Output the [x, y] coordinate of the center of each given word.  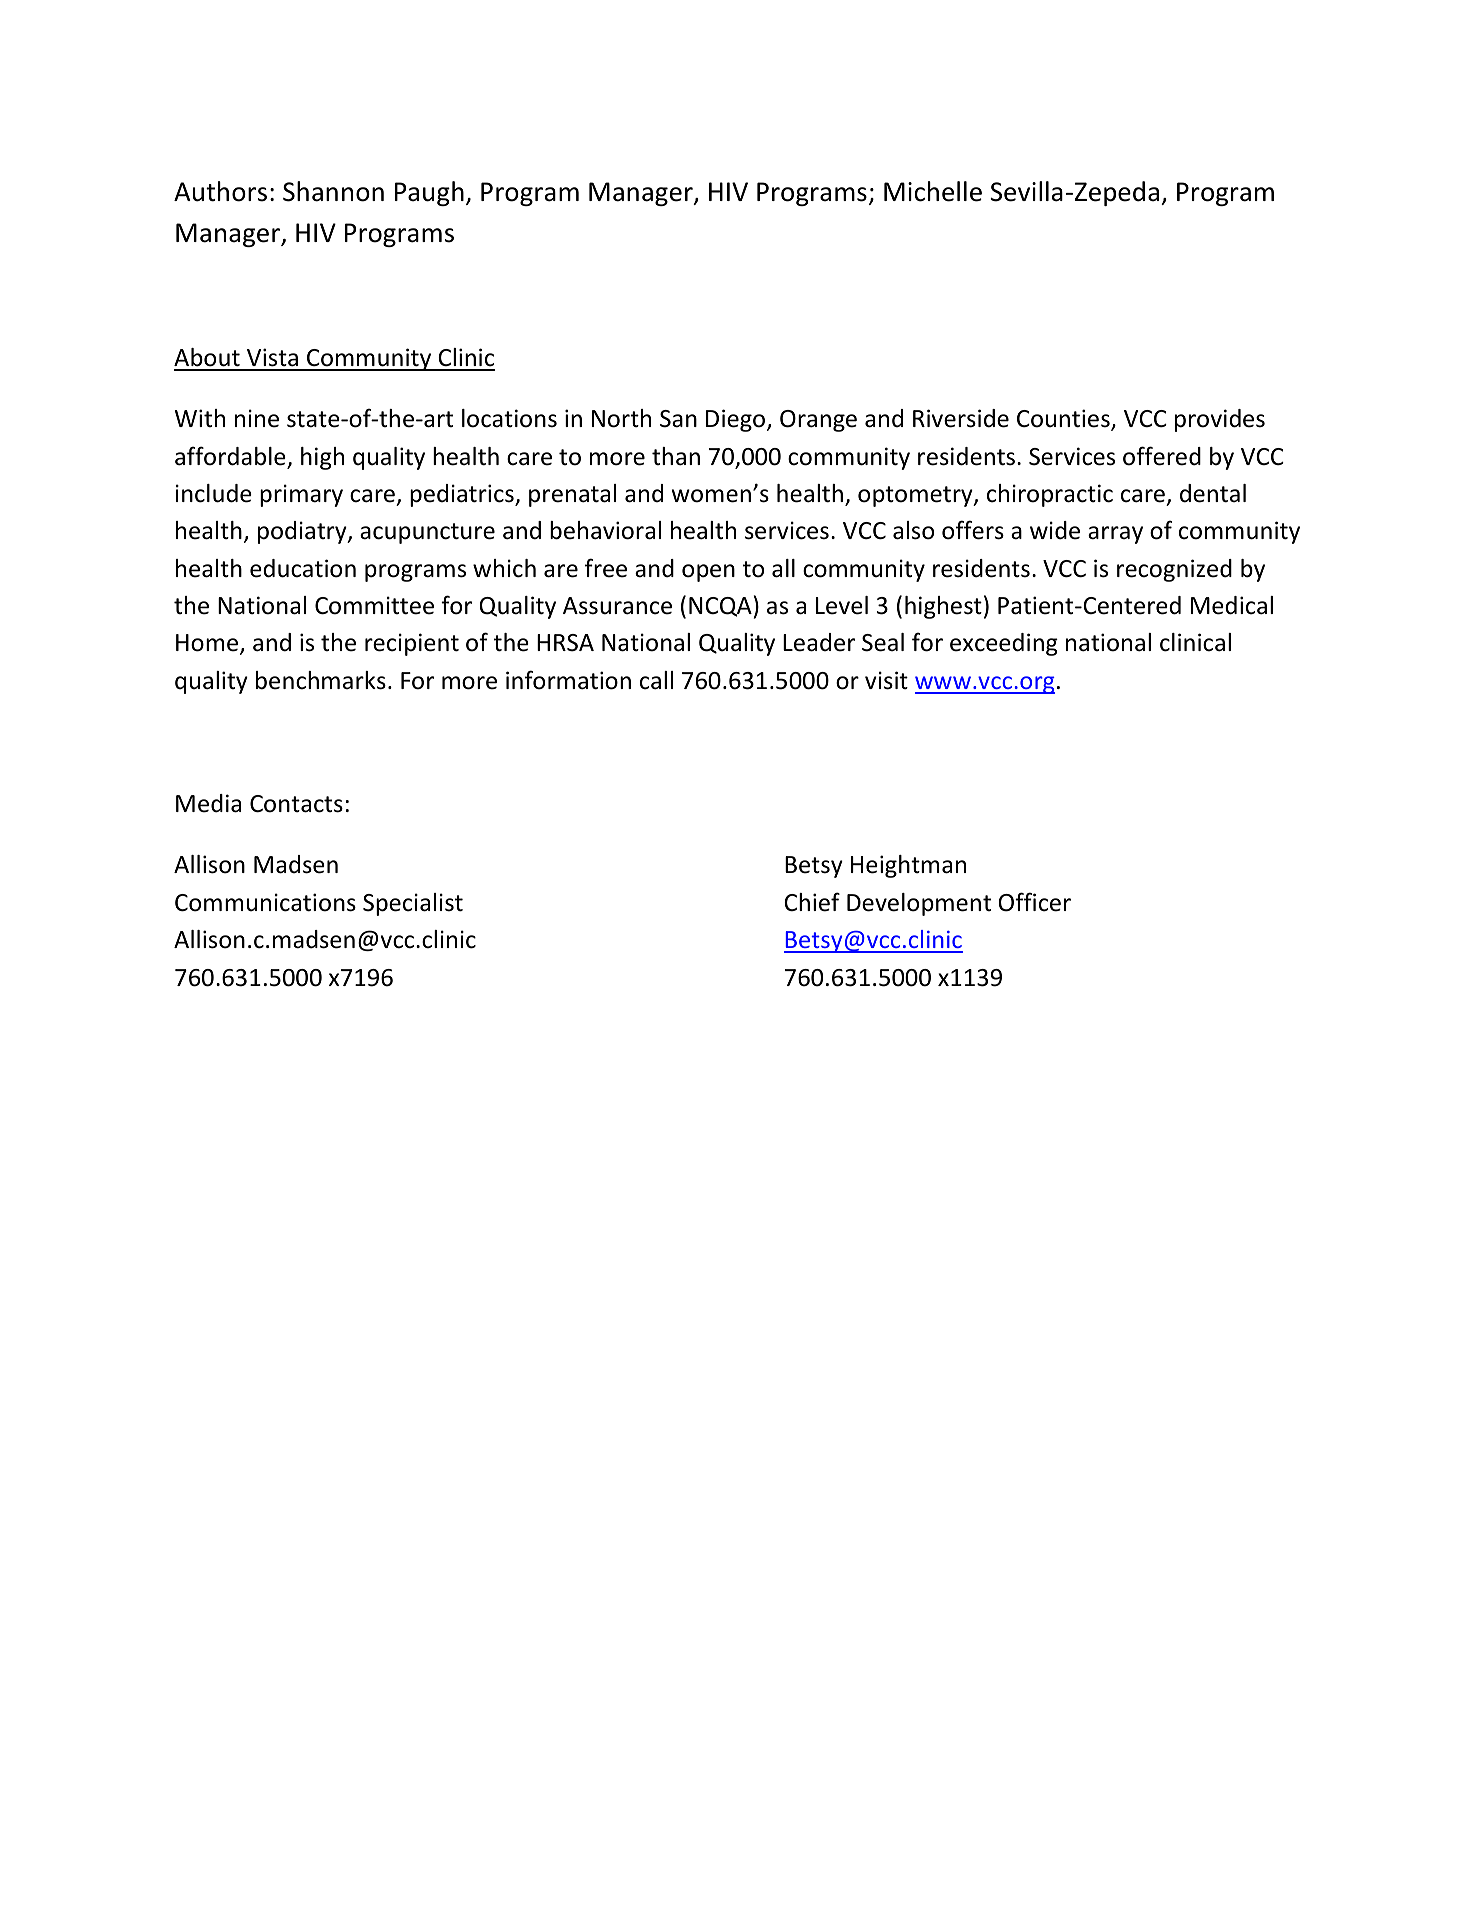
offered [1162, 456]
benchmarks [321, 680]
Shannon [333, 191]
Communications [265, 902]
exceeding [1004, 644]
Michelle [933, 191]
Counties [1064, 419]
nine [257, 418]
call [656, 680]
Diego [737, 420]
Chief [812, 902]
